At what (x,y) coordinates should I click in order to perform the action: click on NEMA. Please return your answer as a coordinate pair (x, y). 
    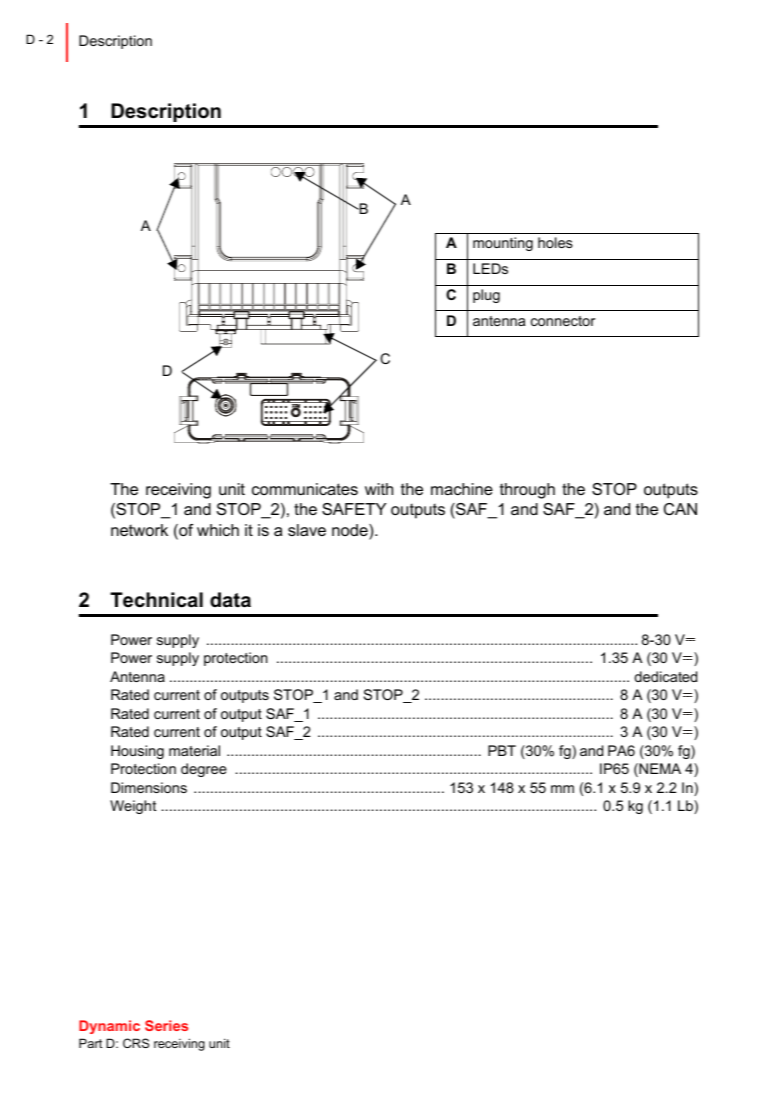
    Looking at the image, I should click on (659, 770).
